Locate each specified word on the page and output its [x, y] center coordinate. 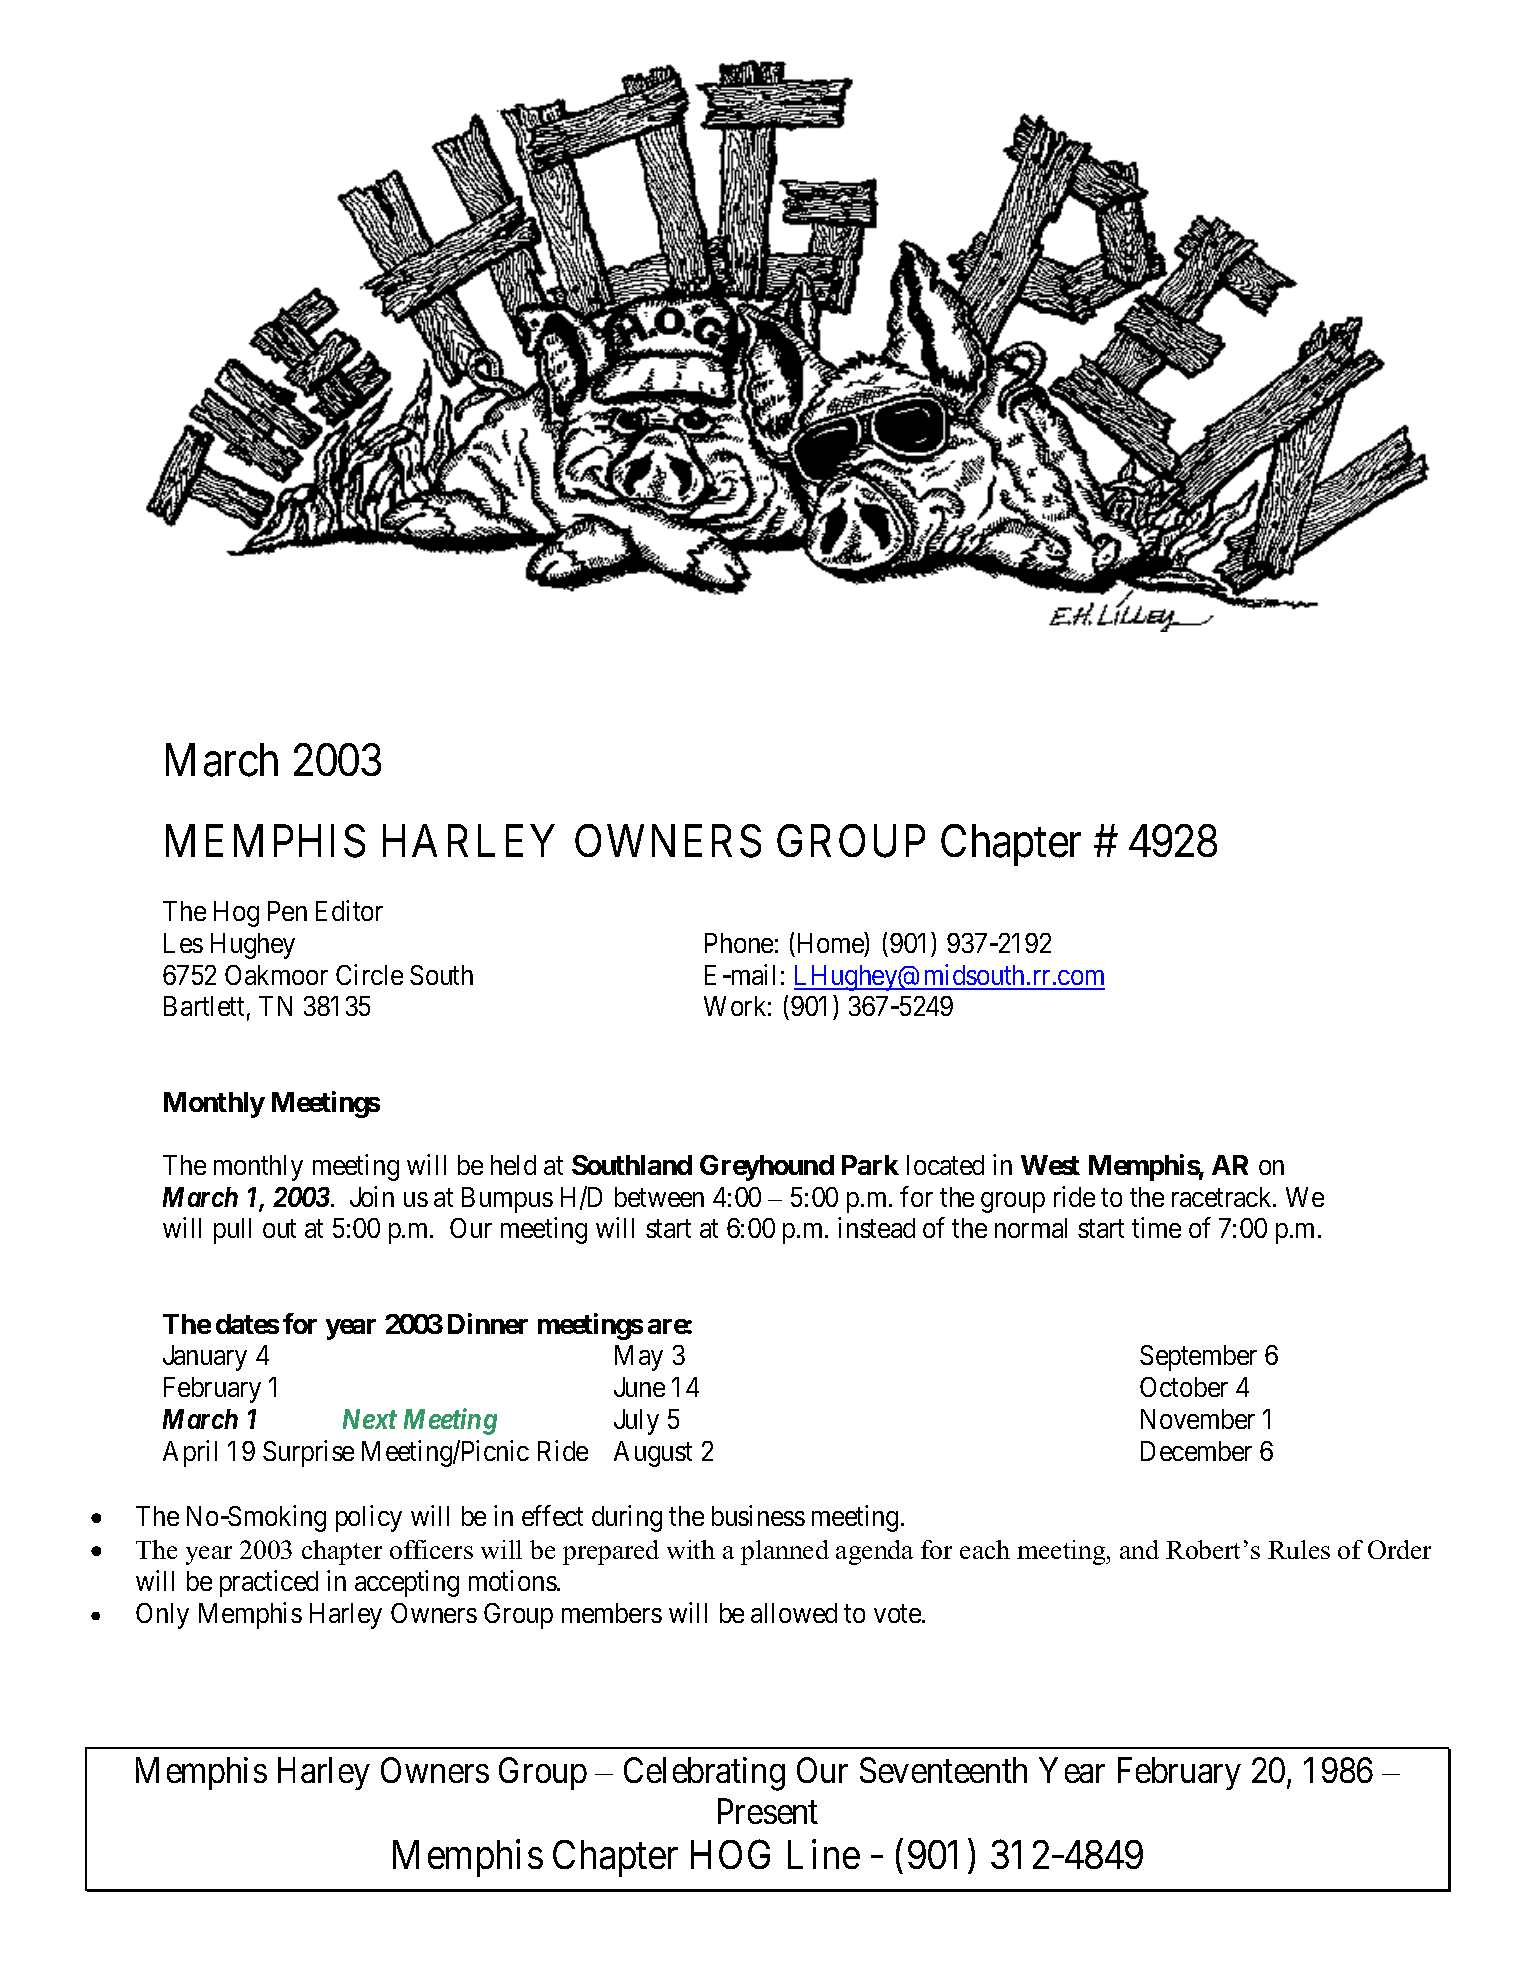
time [1156, 1228]
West [1050, 1165]
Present [768, 1811]
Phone [739, 943]
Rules [1299, 1549]
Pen [287, 911]
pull [232, 1231]
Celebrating [704, 1774]
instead [876, 1228]
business [758, 1515]
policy [369, 1518]
